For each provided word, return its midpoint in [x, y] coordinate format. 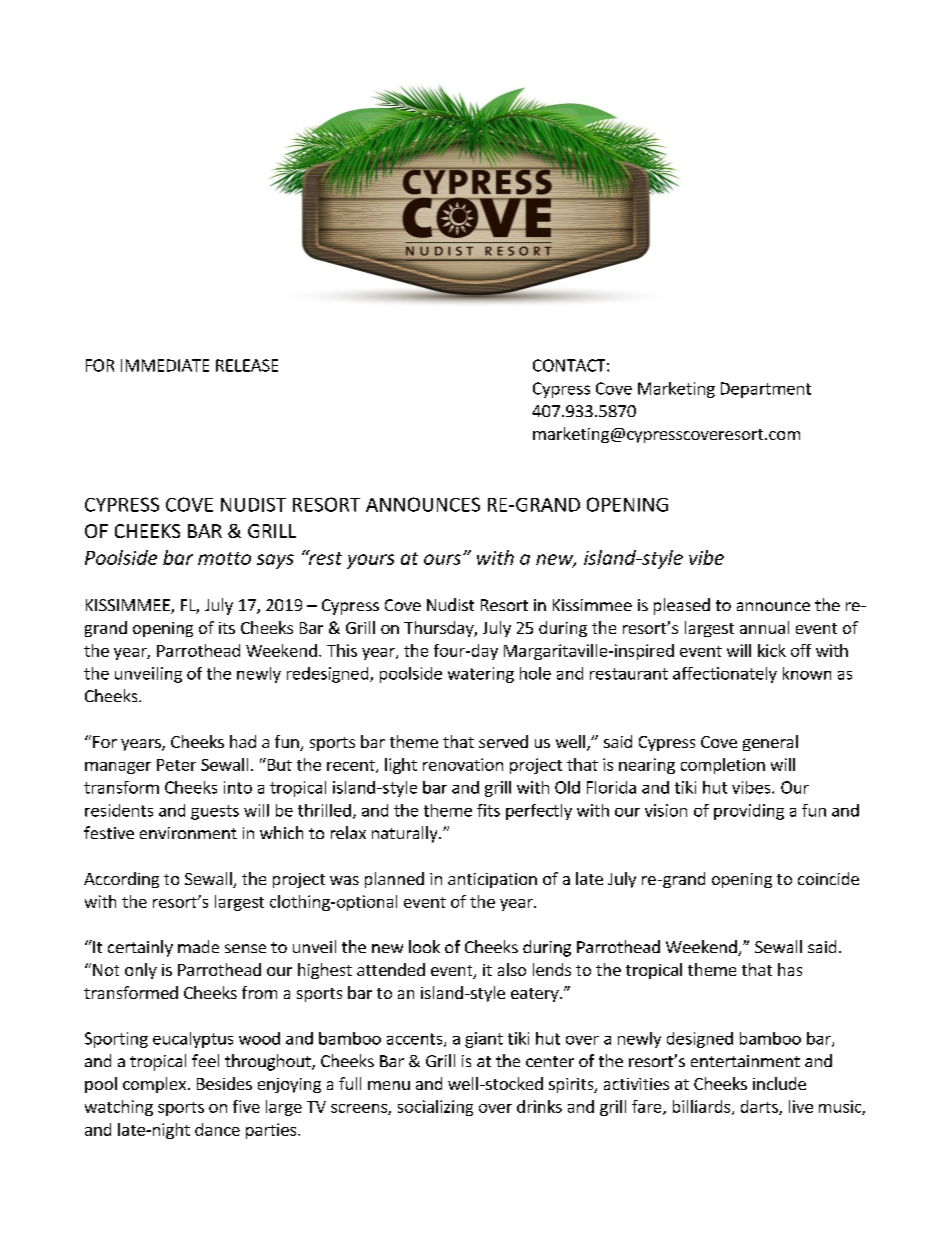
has [790, 969]
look [424, 946]
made [198, 946]
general [770, 743]
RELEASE [247, 365]
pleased [682, 606]
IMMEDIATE [165, 365]
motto [224, 558]
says [275, 561]
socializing [435, 1108]
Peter [176, 765]
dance [217, 1129]
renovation [463, 764]
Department [766, 390]
